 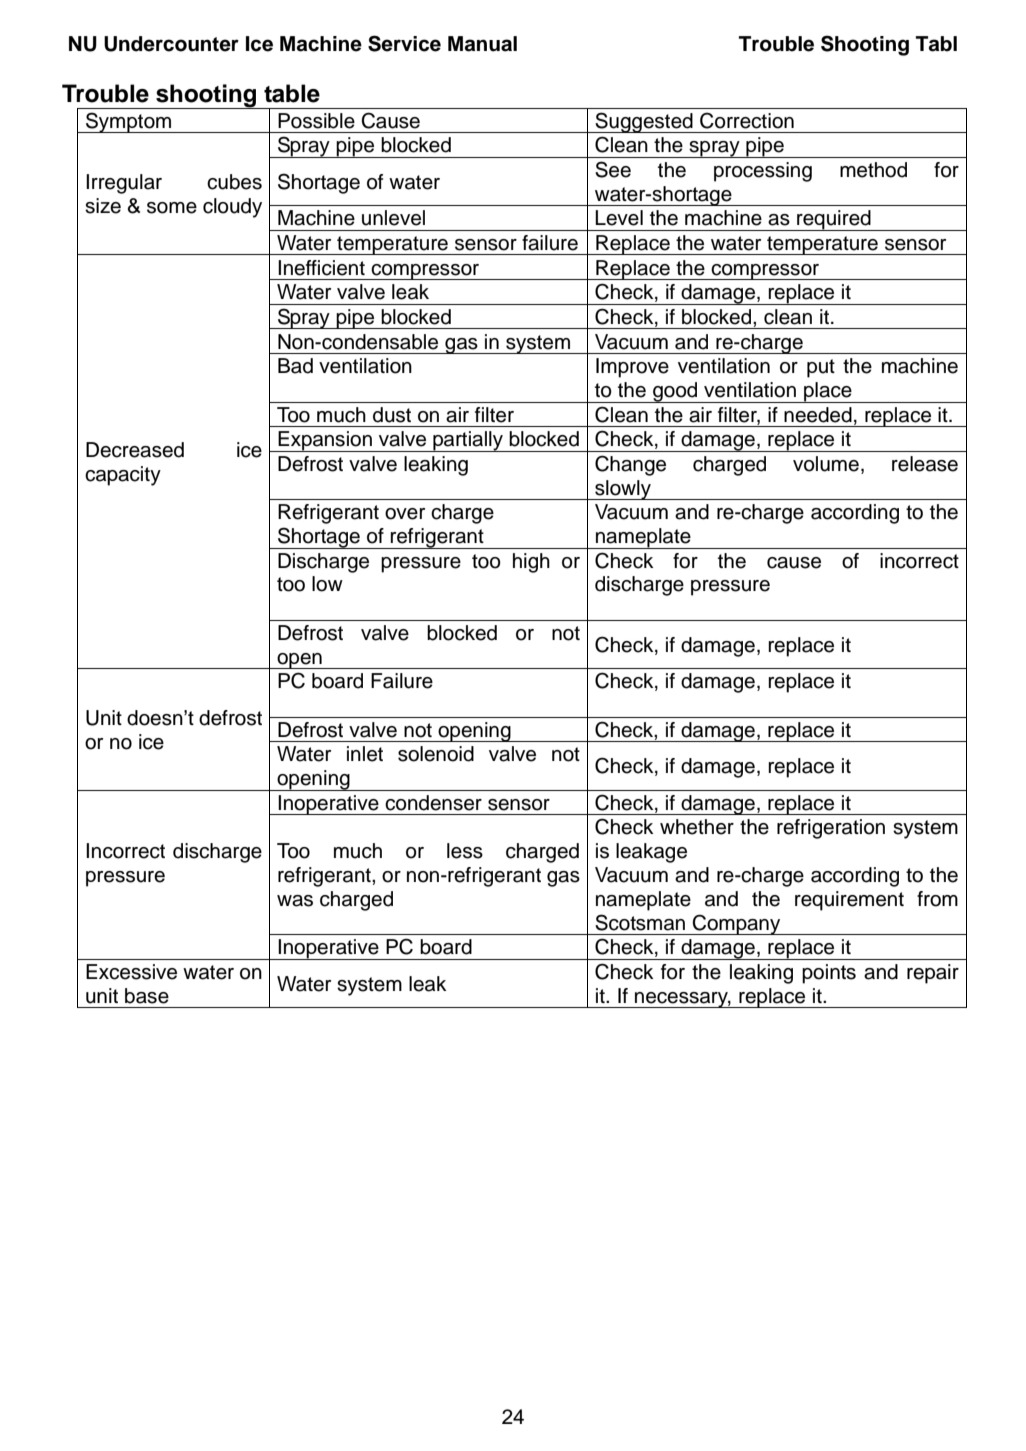 I want to click on volume, so click(x=826, y=464).
